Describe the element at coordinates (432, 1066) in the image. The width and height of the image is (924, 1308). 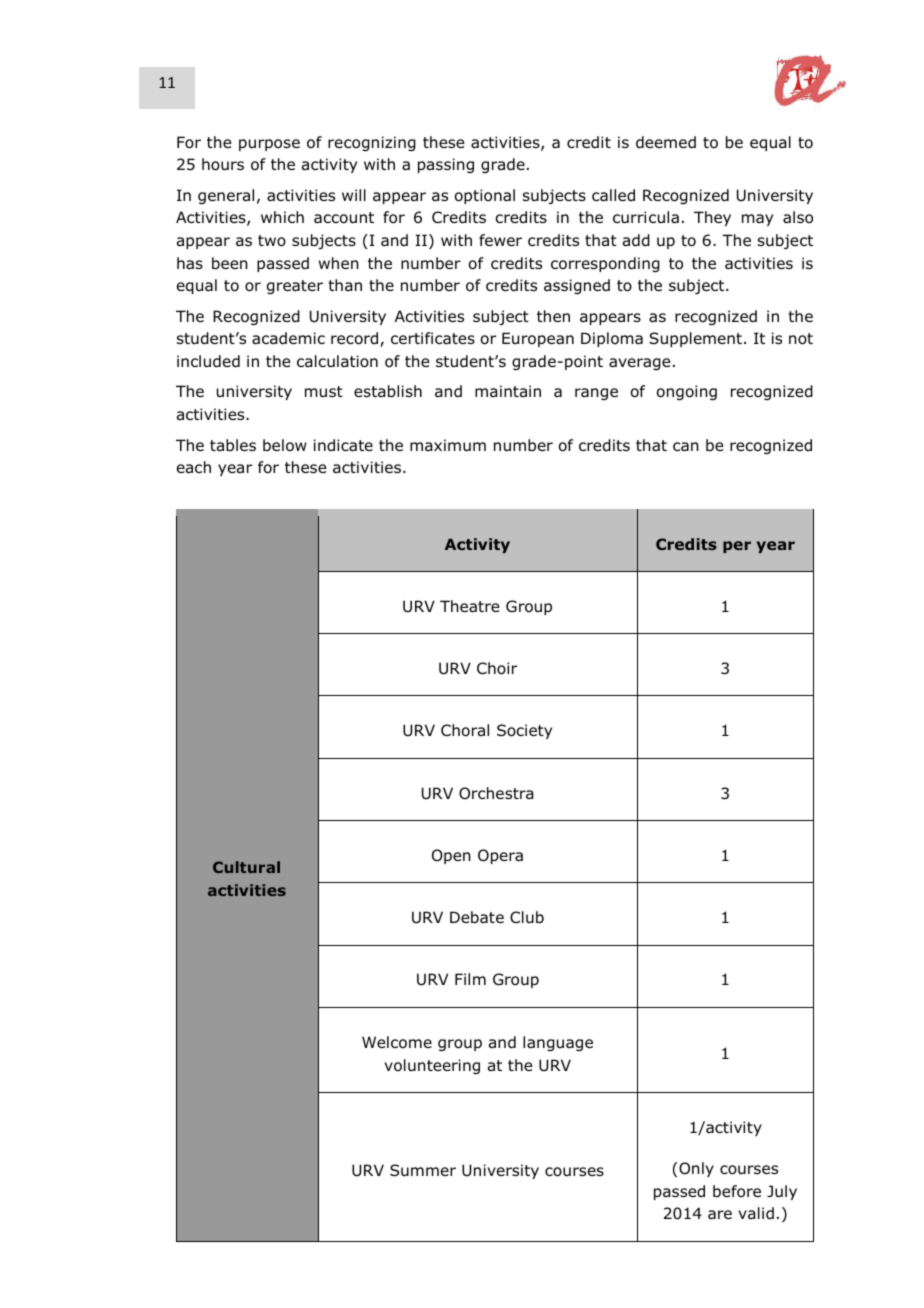
I see `volunteering` at that location.
